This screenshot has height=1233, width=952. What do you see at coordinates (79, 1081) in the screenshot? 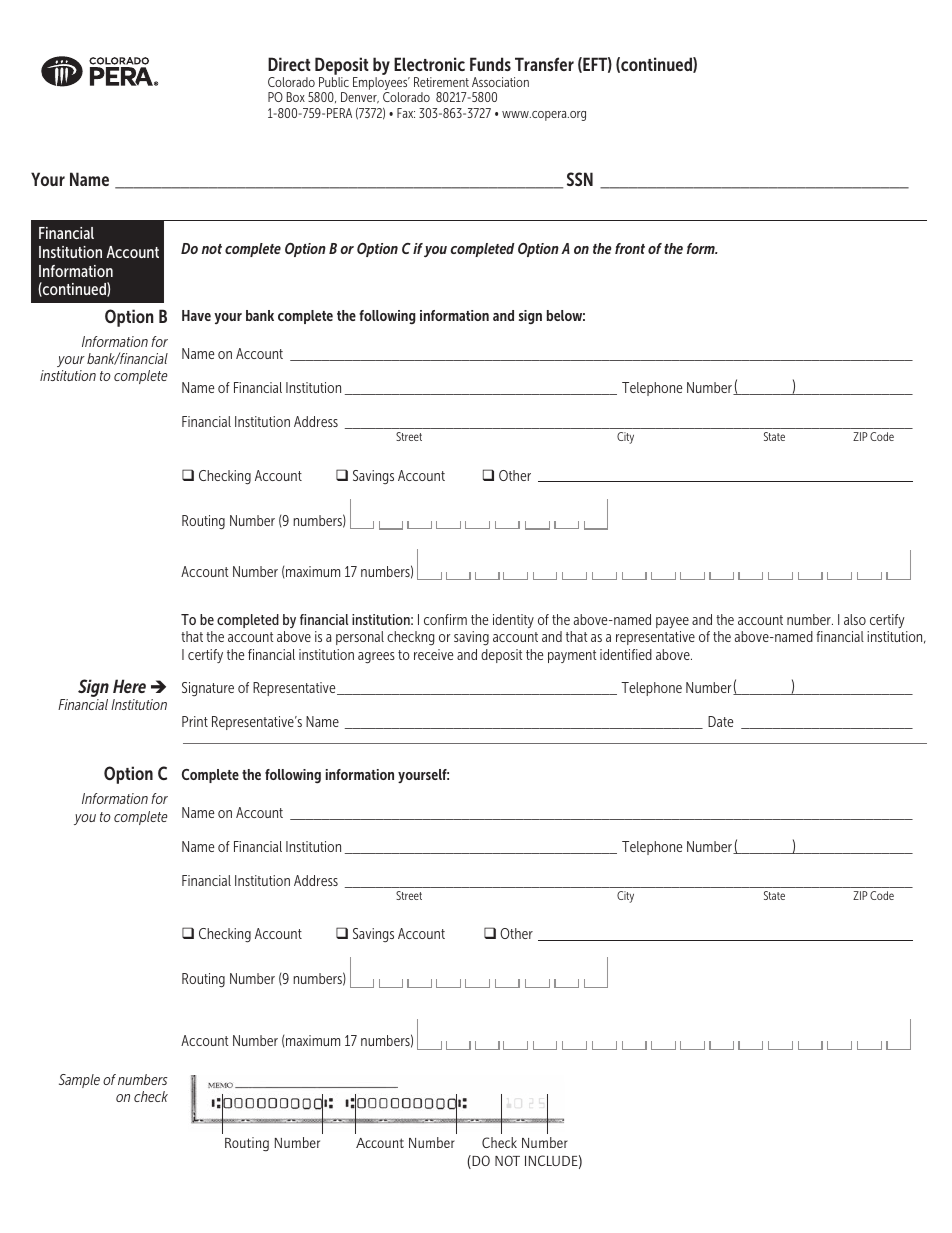
I see `Sample` at bounding box center [79, 1081].
